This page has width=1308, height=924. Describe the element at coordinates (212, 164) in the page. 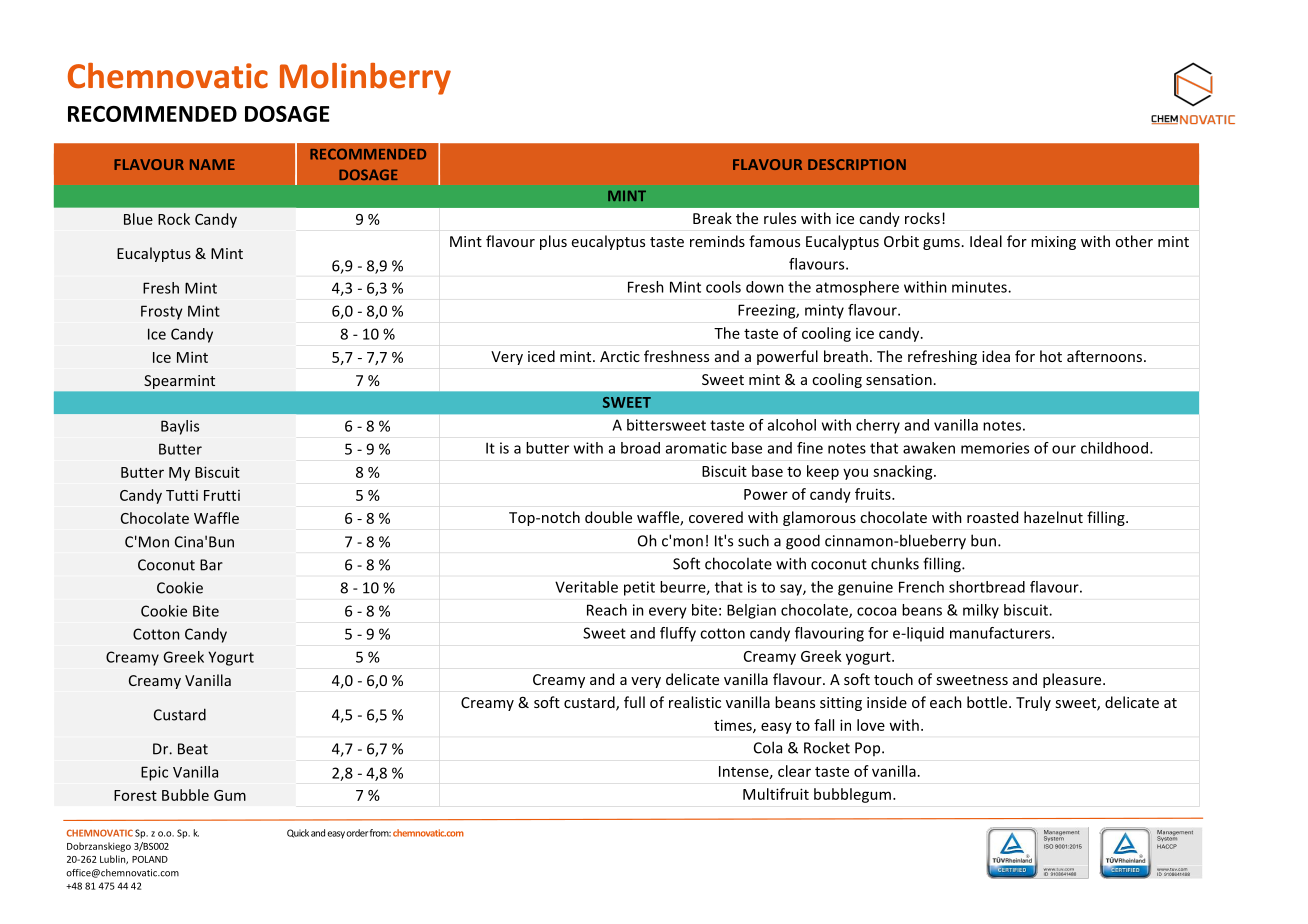

I see `NAME` at that location.
